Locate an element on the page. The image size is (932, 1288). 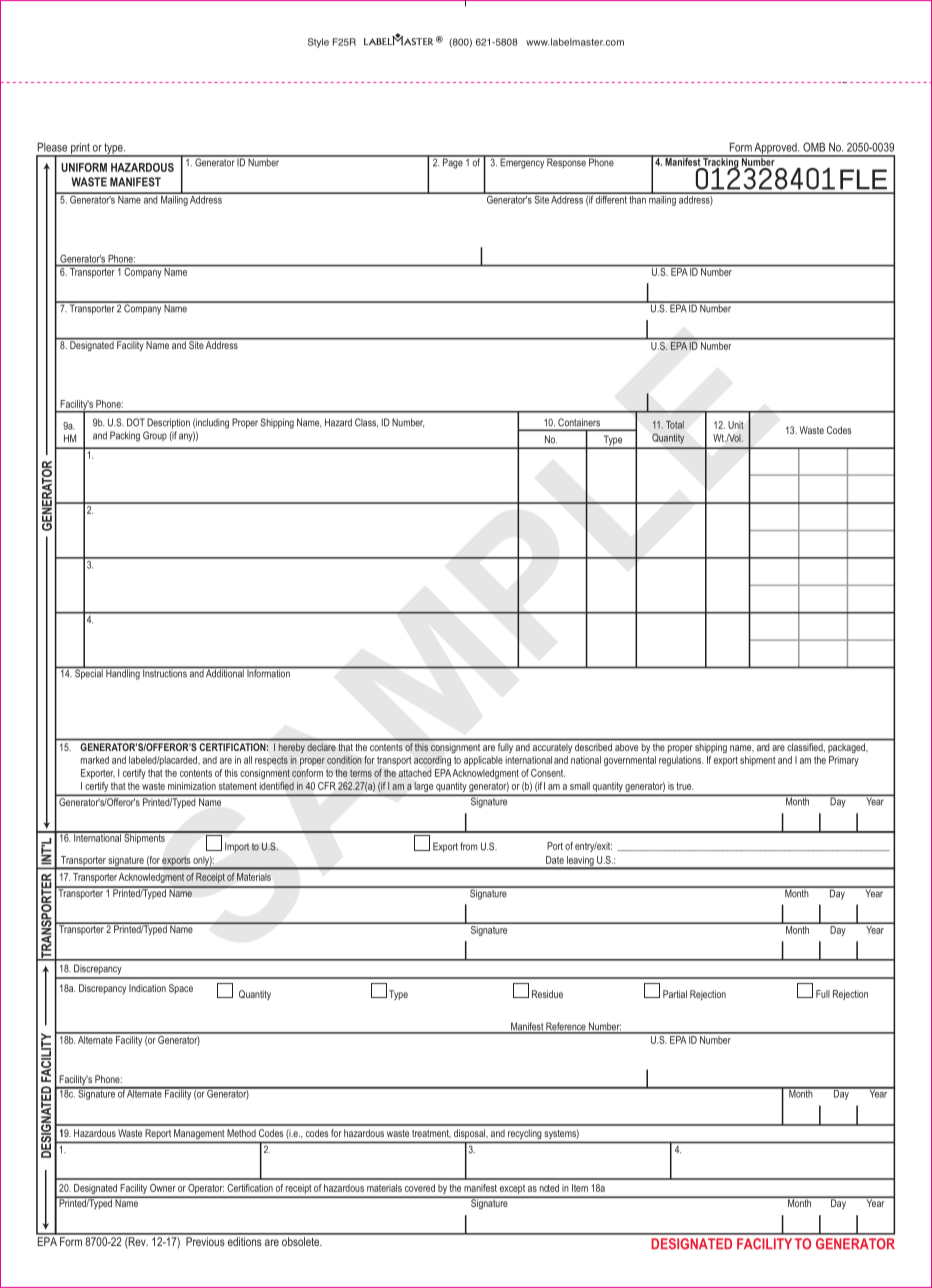
according is located at coordinates (432, 761).
